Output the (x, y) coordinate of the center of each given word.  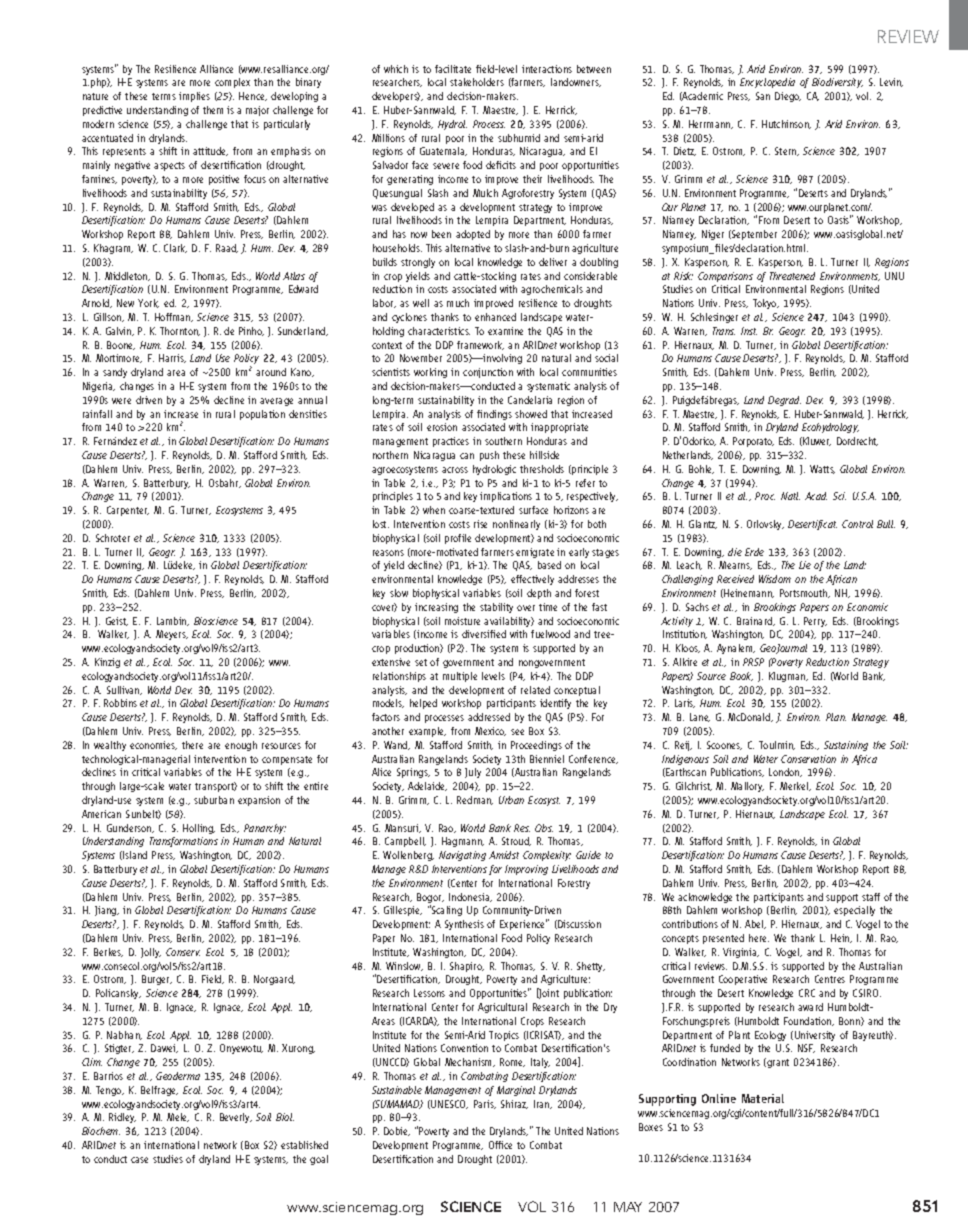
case (139, 1160)
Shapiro (467, 967)
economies (153, 745)
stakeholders (477, 82)
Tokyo (766, 304)
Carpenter (128, 511)
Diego (788, 97)
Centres (830, 979)
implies (194, 97)
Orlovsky (765, 525)
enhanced (495, 317)
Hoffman (174, 317)
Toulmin (777, 745)
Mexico (490, 731)
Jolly (151, 953)
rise (480, 524)
